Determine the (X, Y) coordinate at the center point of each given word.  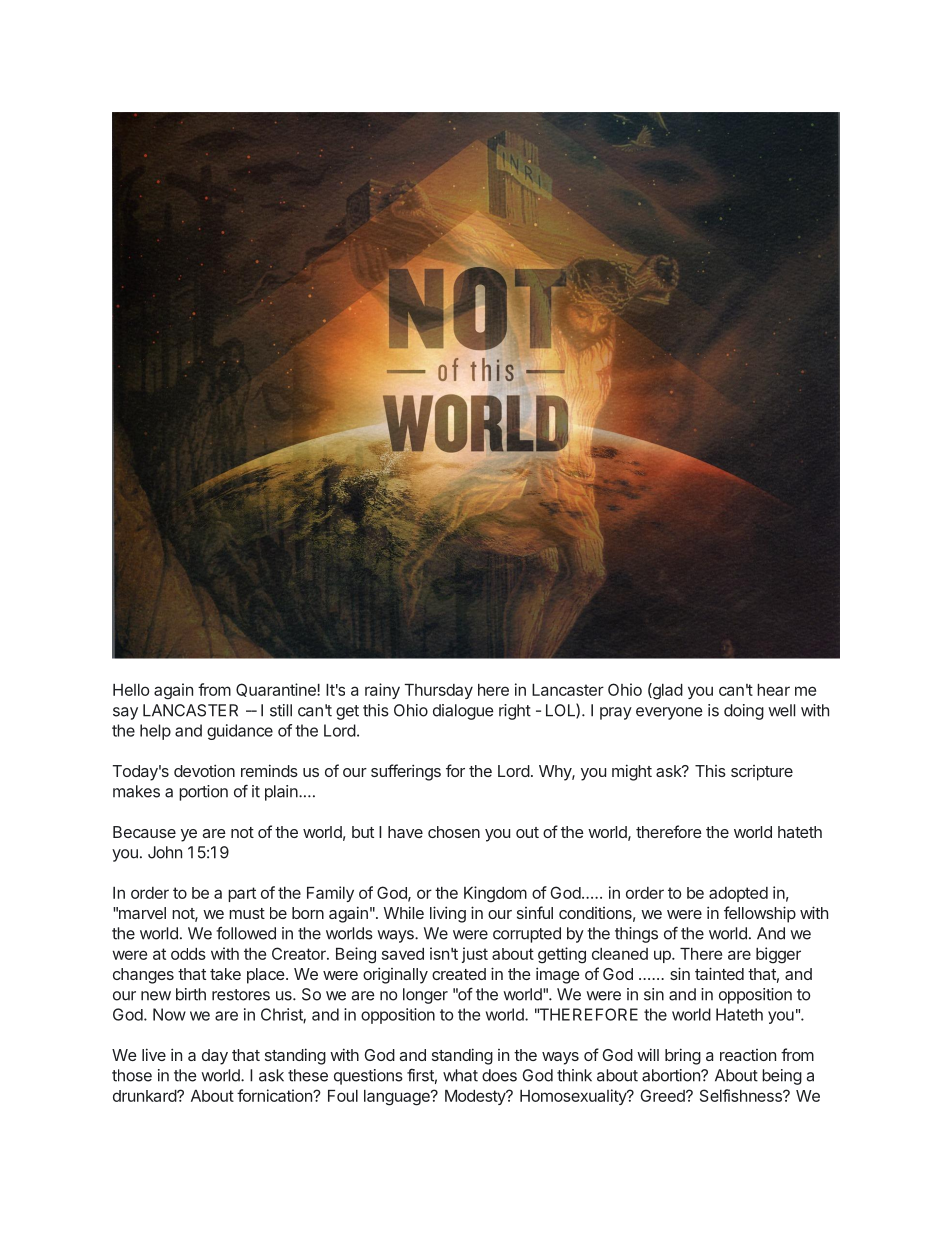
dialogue (463, 712)
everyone (669, 713)
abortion (672, 1075)
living (448, 914)
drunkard (145, 1096)
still (281, 710)
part (242, 894)
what (460, 1075)
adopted (738, 894)
